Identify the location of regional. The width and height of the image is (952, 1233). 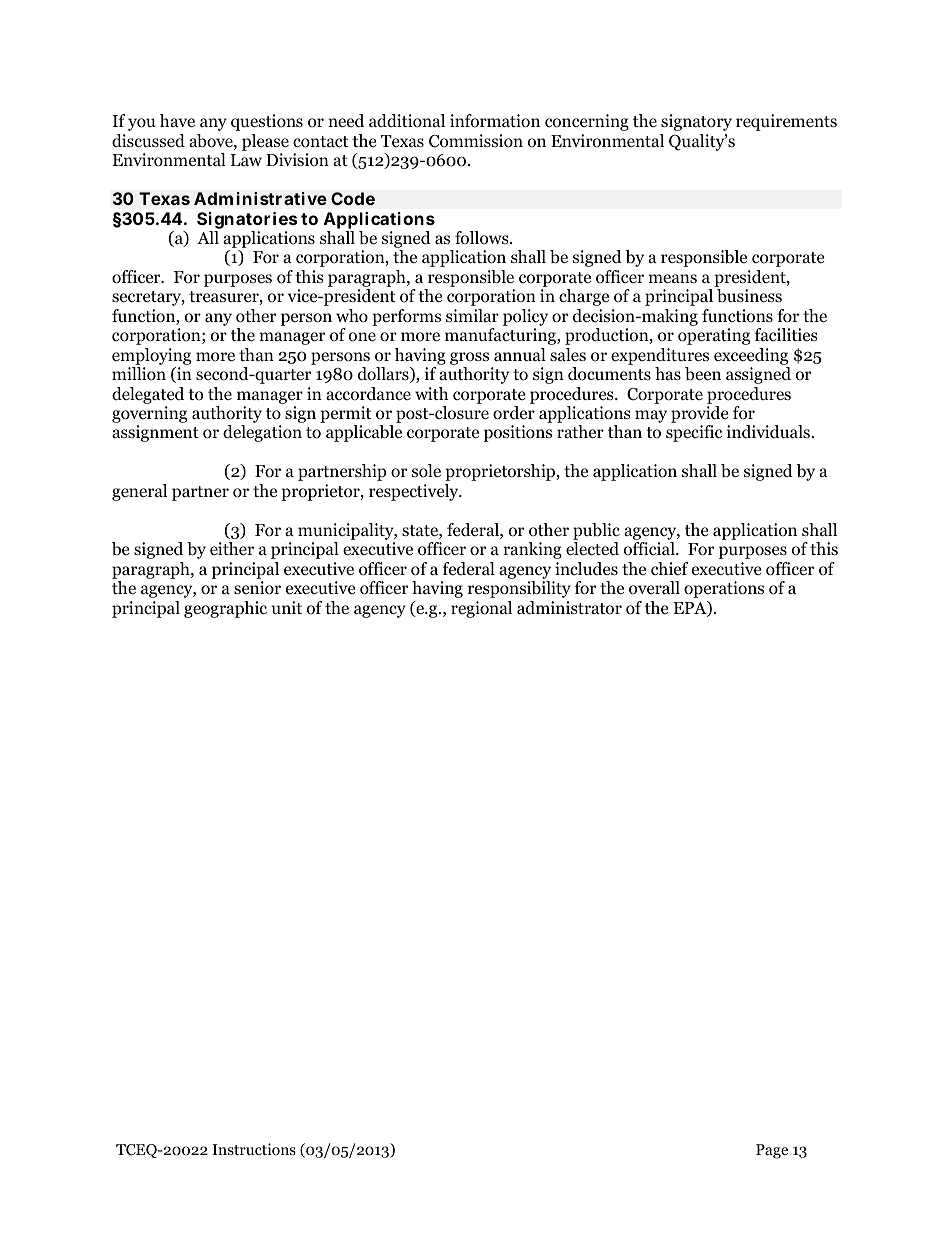
(481, 609).
